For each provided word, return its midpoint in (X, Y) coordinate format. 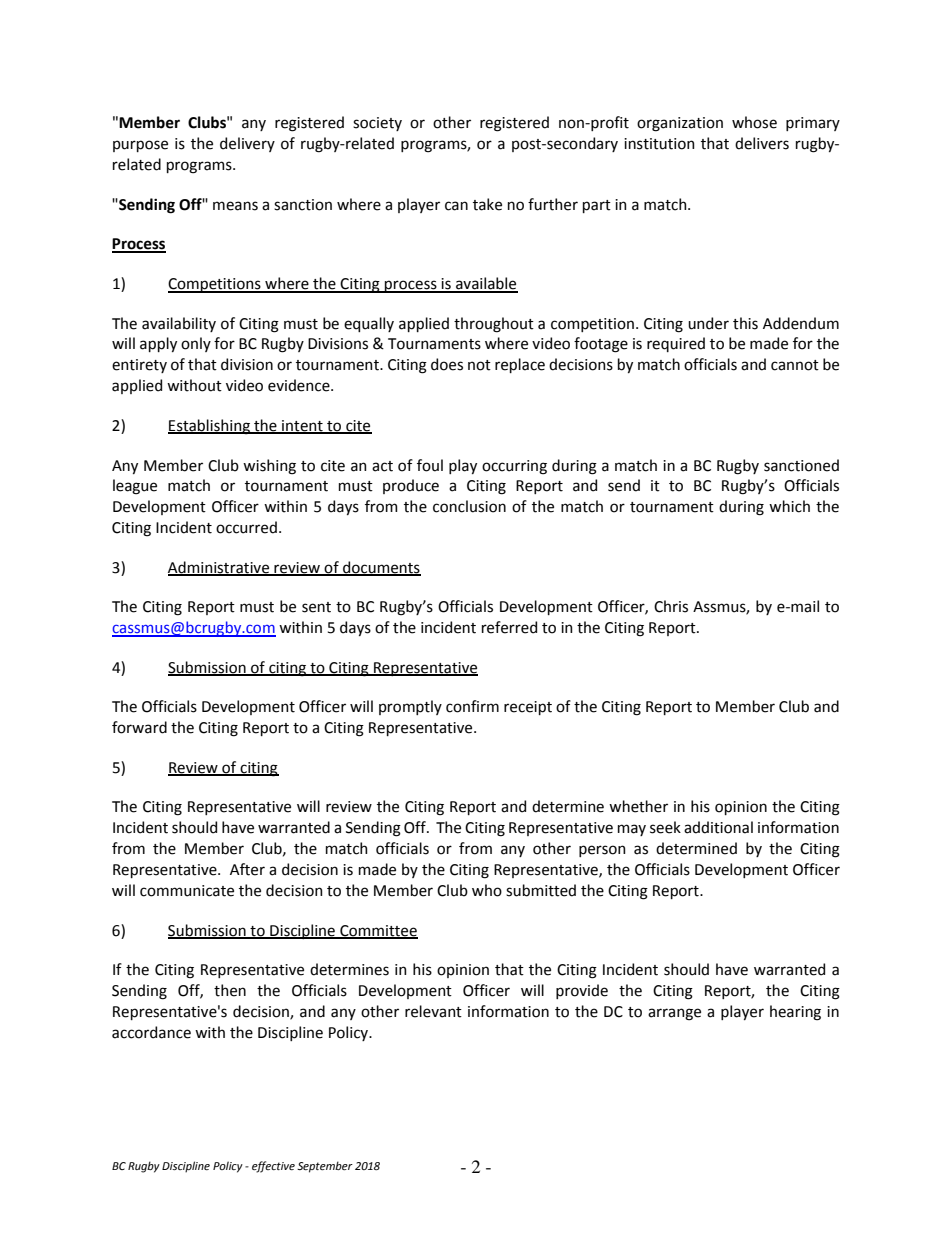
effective (273, 1167)
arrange (674, 1014)
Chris (671, 606)
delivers (762, 143)
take (487, 204)
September (325, 1167)
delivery (247, 144)
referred (509, 627)
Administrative (220, 568)
